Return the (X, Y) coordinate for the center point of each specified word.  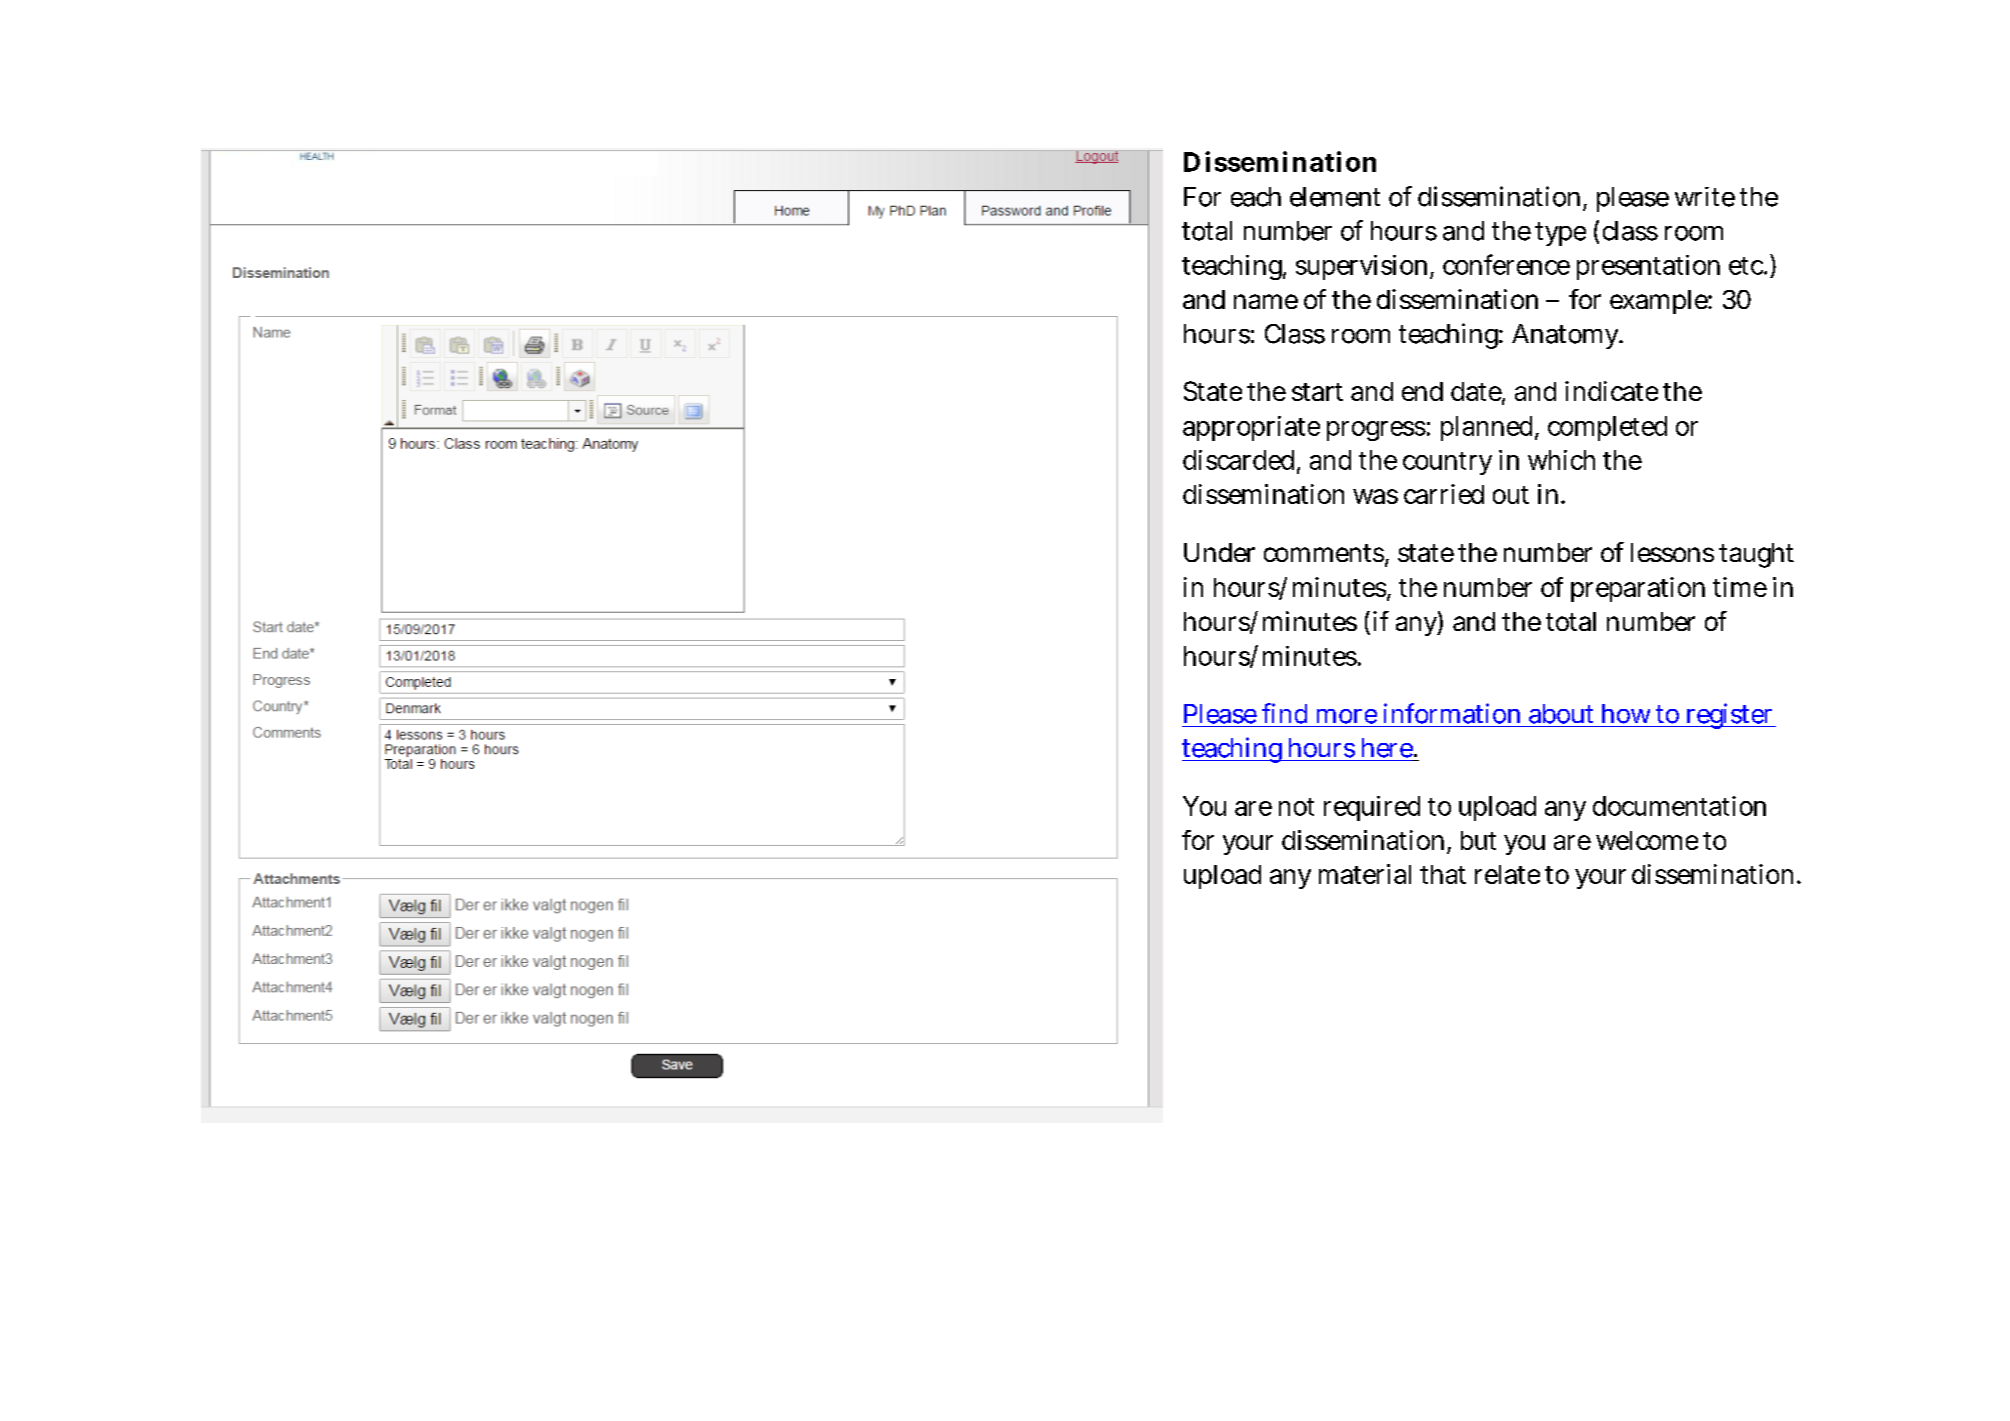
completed (1607, 428)
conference (1506, 264)
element (1335, 197)
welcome (1647, 840)
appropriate (1251, 428)
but (1478, 840)
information (1452, 713)
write (1705, 197)
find (1284, 713)
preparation (1638, 589)
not (1296, 807)
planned (1489, 428)
